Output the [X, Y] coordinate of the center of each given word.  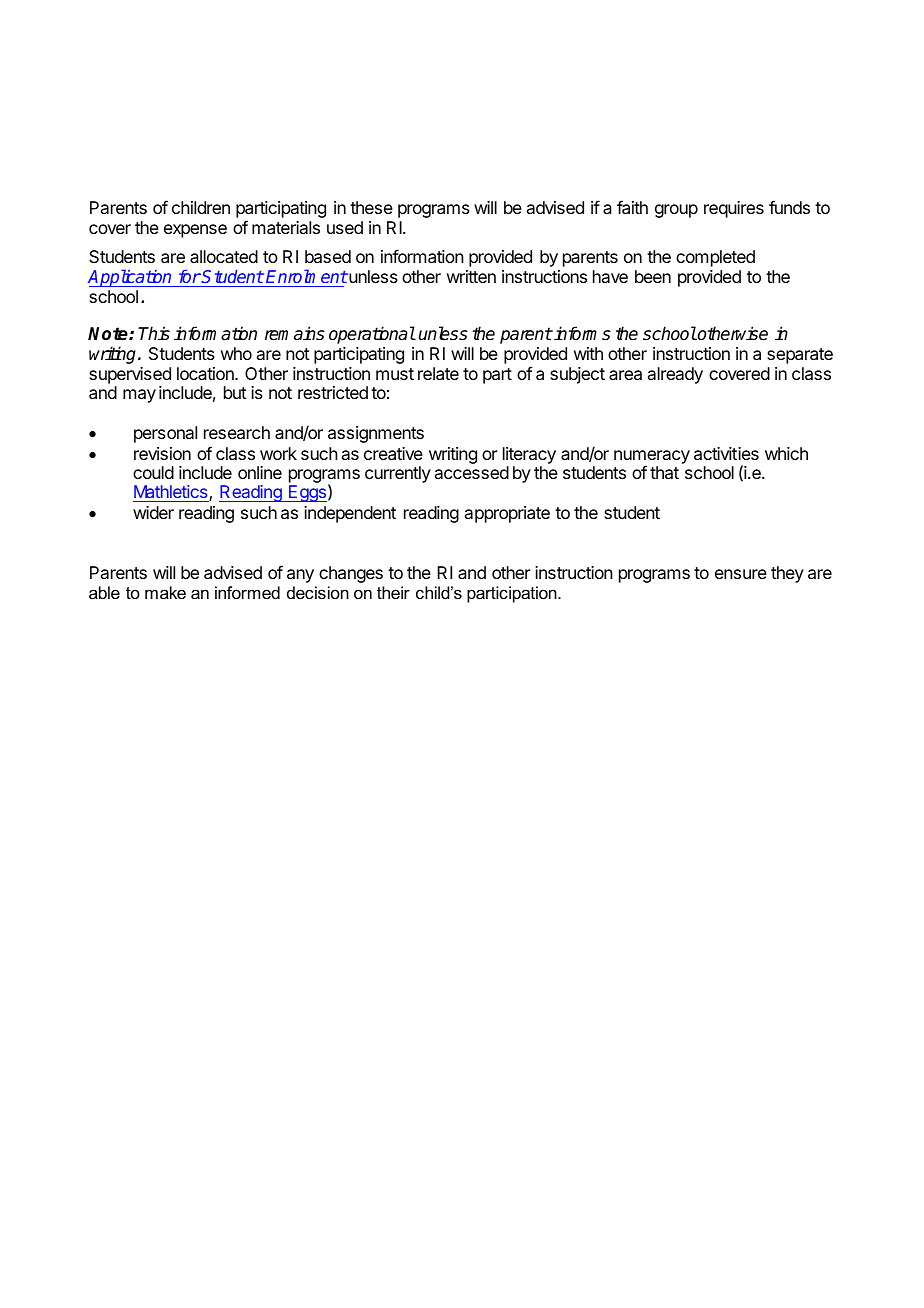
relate [438, 373]
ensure [741, 574]
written [471, 276]
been [653, 276]
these [371, 207]
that [664, 472]
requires [734, 209]
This [154, 333]
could [153, 472]
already [675, 375]
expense [195, 231]
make [165, 592]
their [393, 592]
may [139, 396]
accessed [472, 472]
